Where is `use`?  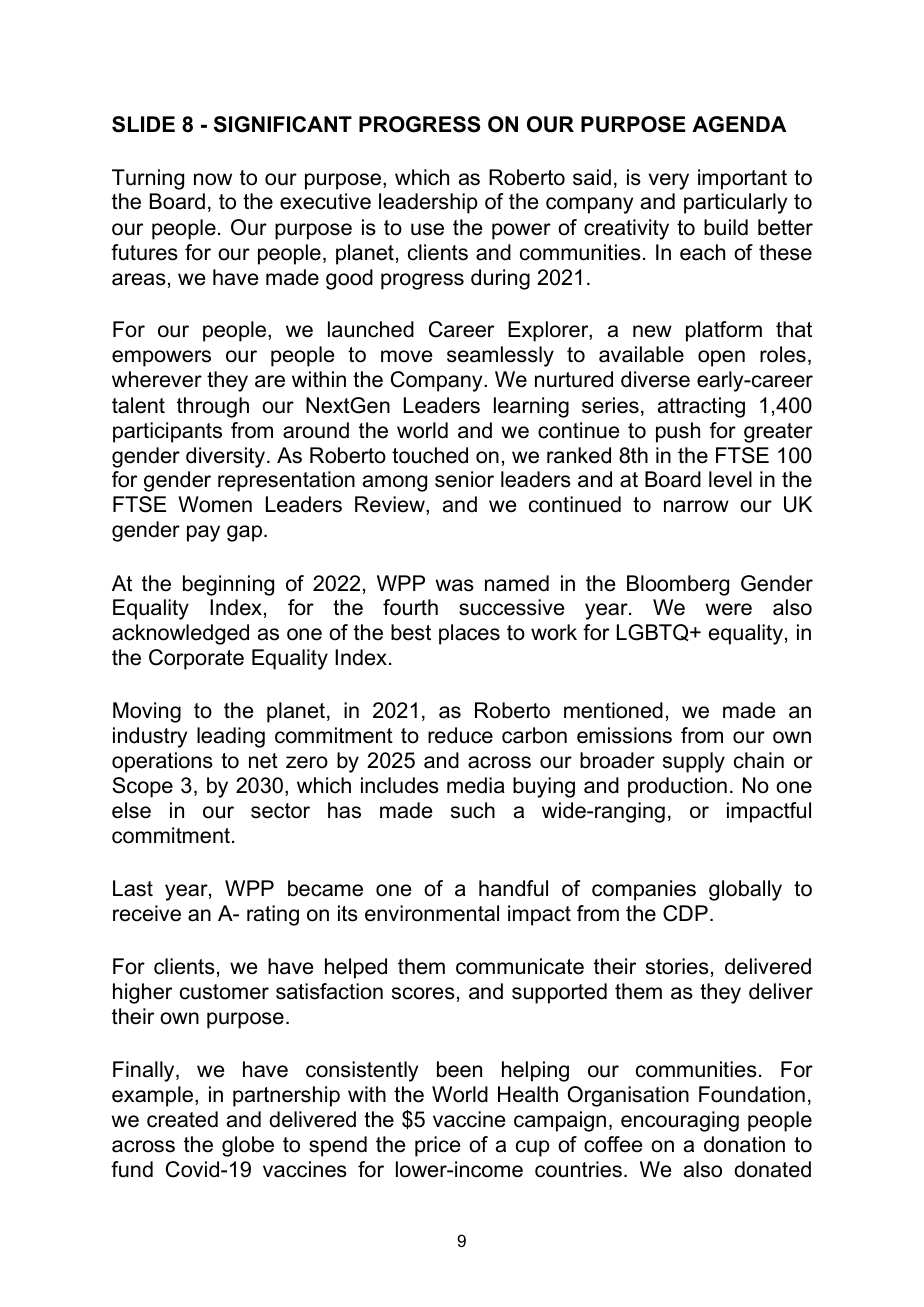 use is located at coordinates (427, 229).
